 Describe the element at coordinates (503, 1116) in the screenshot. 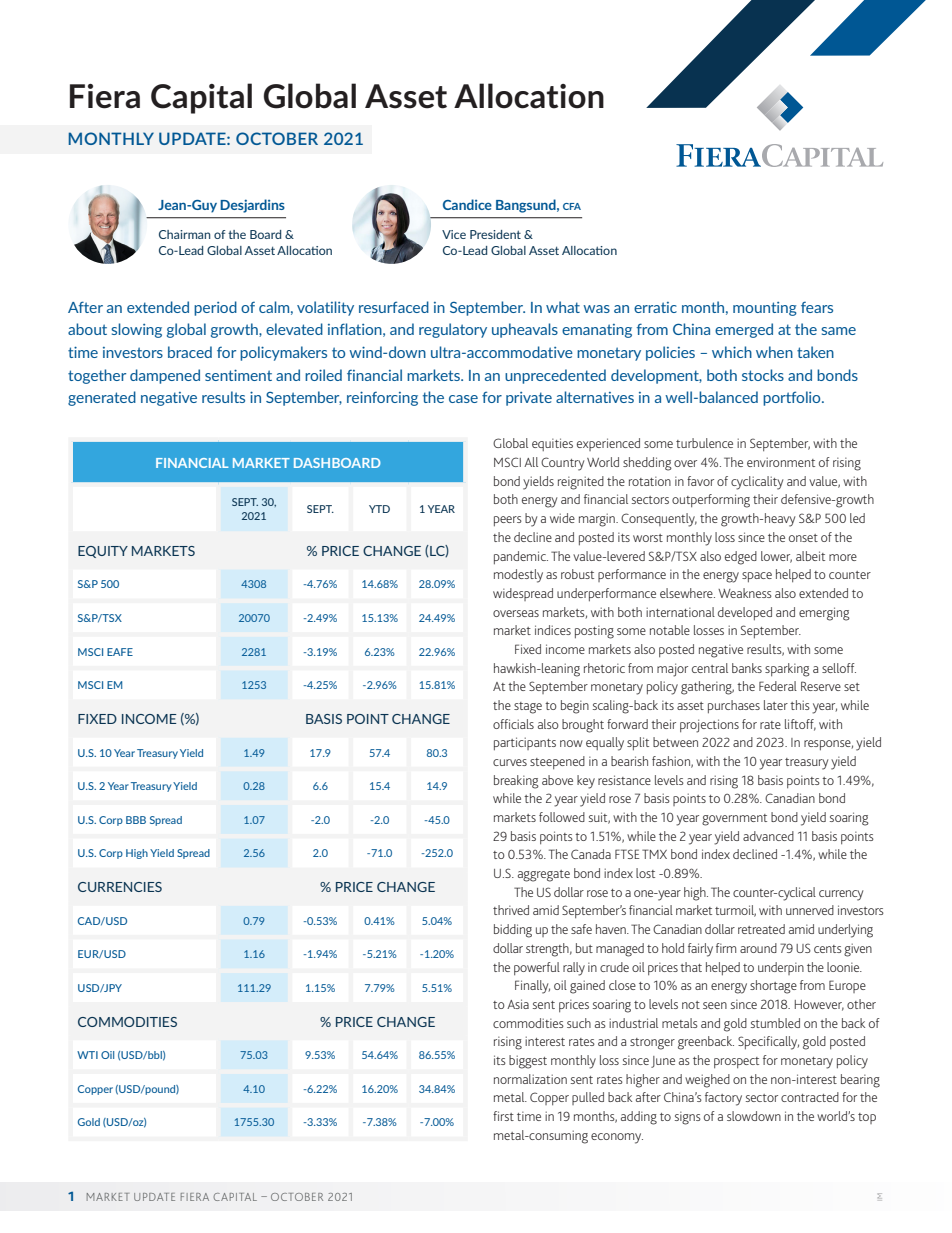

I see `first` at that location.
